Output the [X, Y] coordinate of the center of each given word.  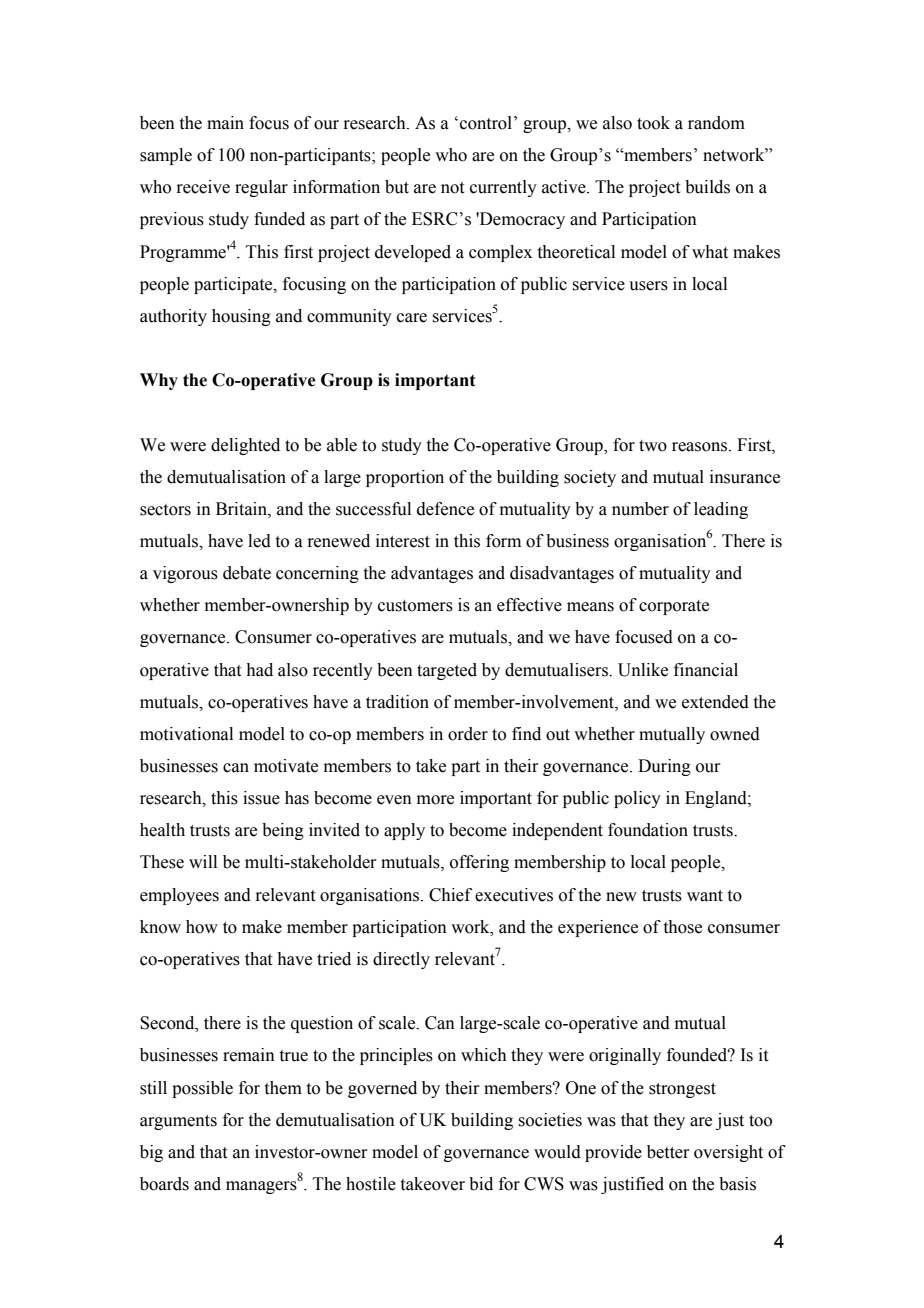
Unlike [643, 670]
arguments [178, 1122]
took [653, 123]
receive [203, 187]
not [452, 188]
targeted [447, 671]
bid [481, 1184]
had [259, 670]
